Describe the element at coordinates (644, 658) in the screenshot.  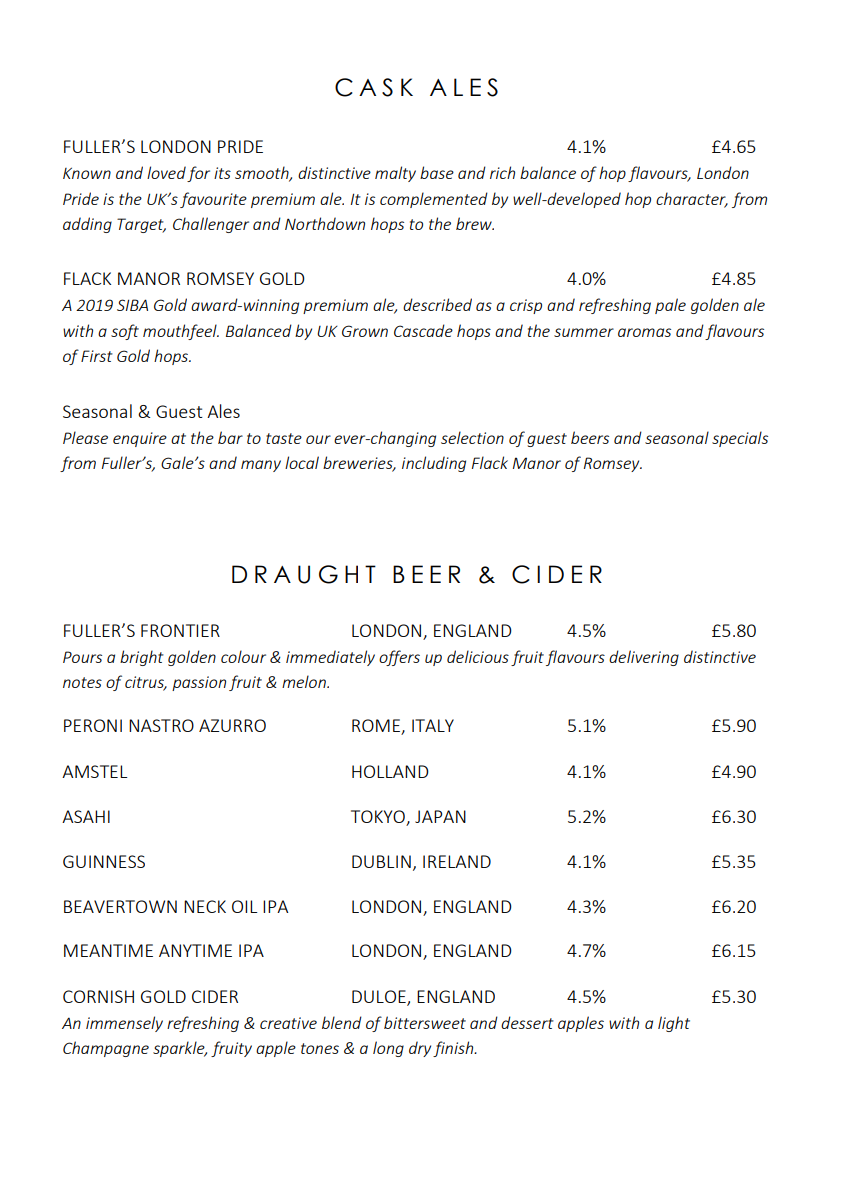
I see `delivering` at that location.
